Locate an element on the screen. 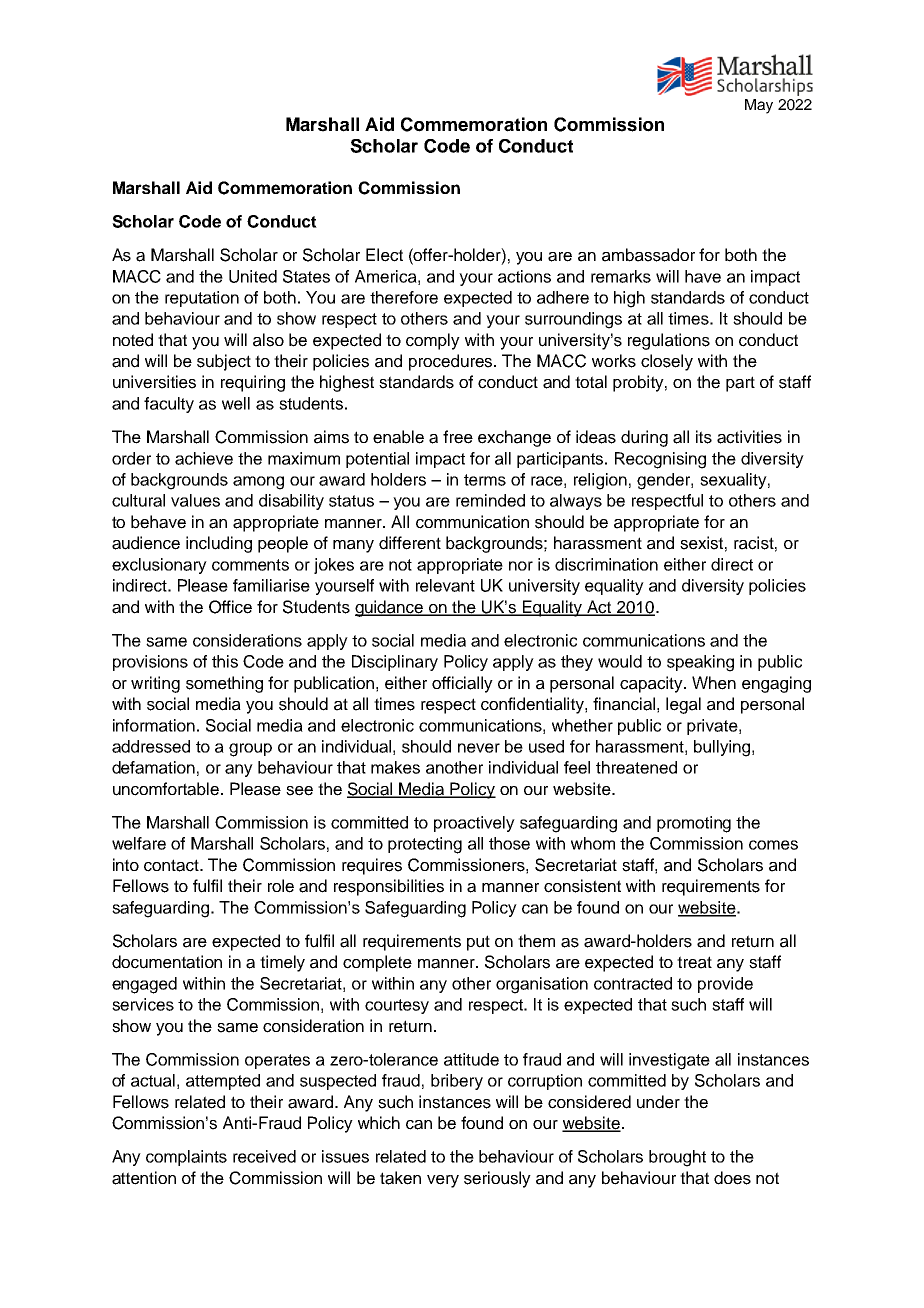 Image resolution: width=924 pixels, height=1308 pixels. May is located at coordinates (759, 106).
